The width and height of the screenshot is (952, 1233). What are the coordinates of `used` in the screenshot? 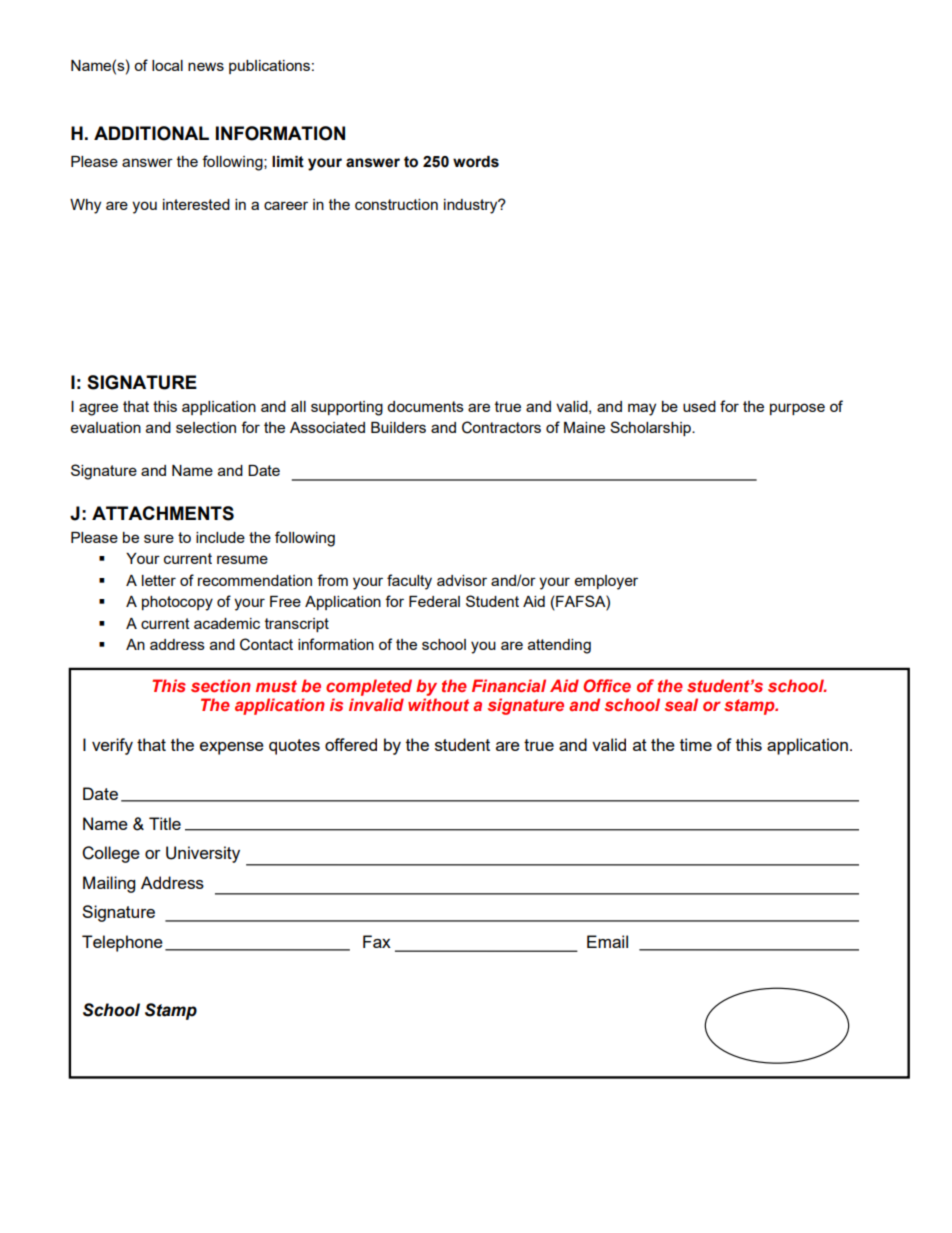 It's located at (699, 406).
